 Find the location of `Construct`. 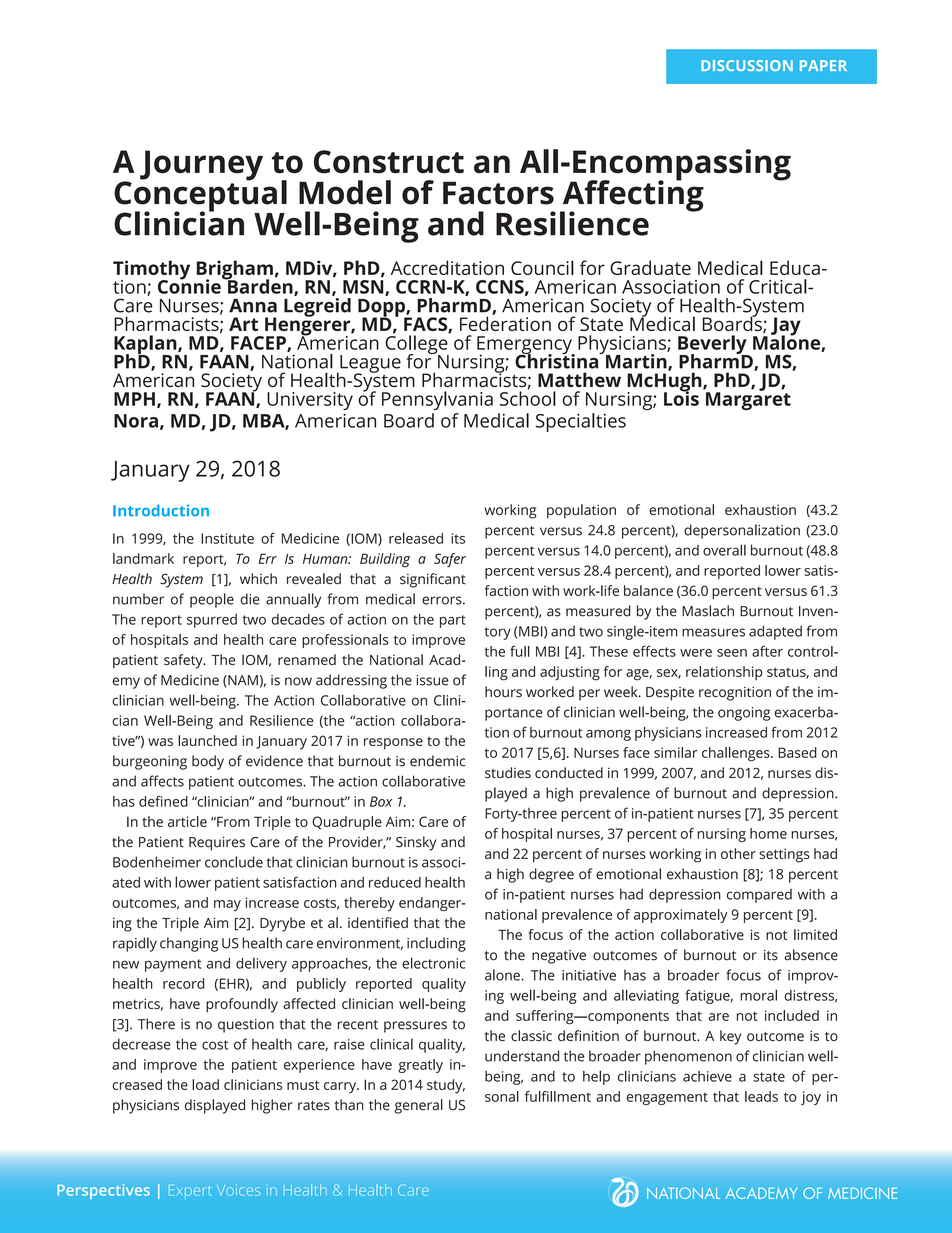

Construct is located at coordinates (389, 162).
